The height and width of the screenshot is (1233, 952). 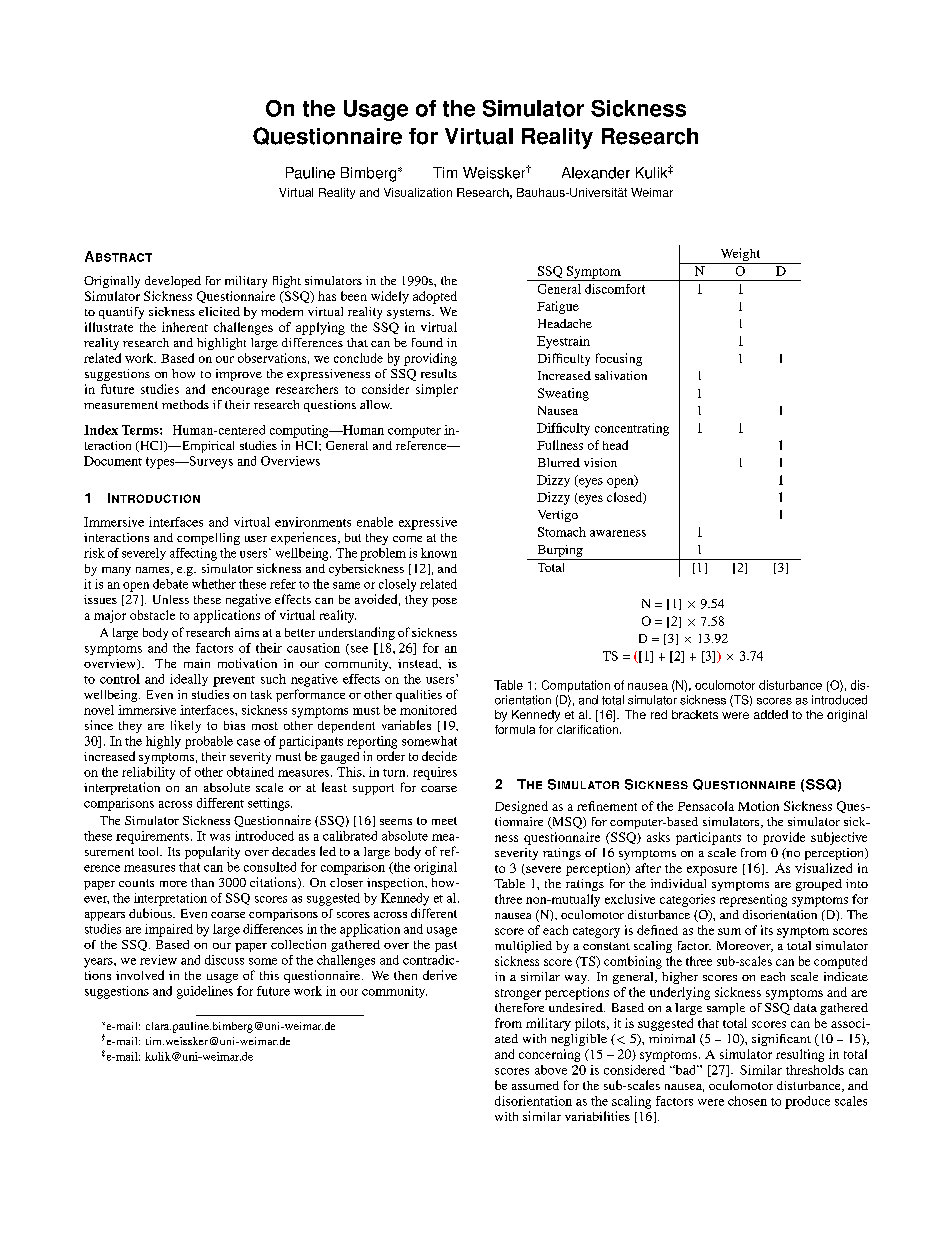 I want to click on Weight, so click(x=740, y=256).
